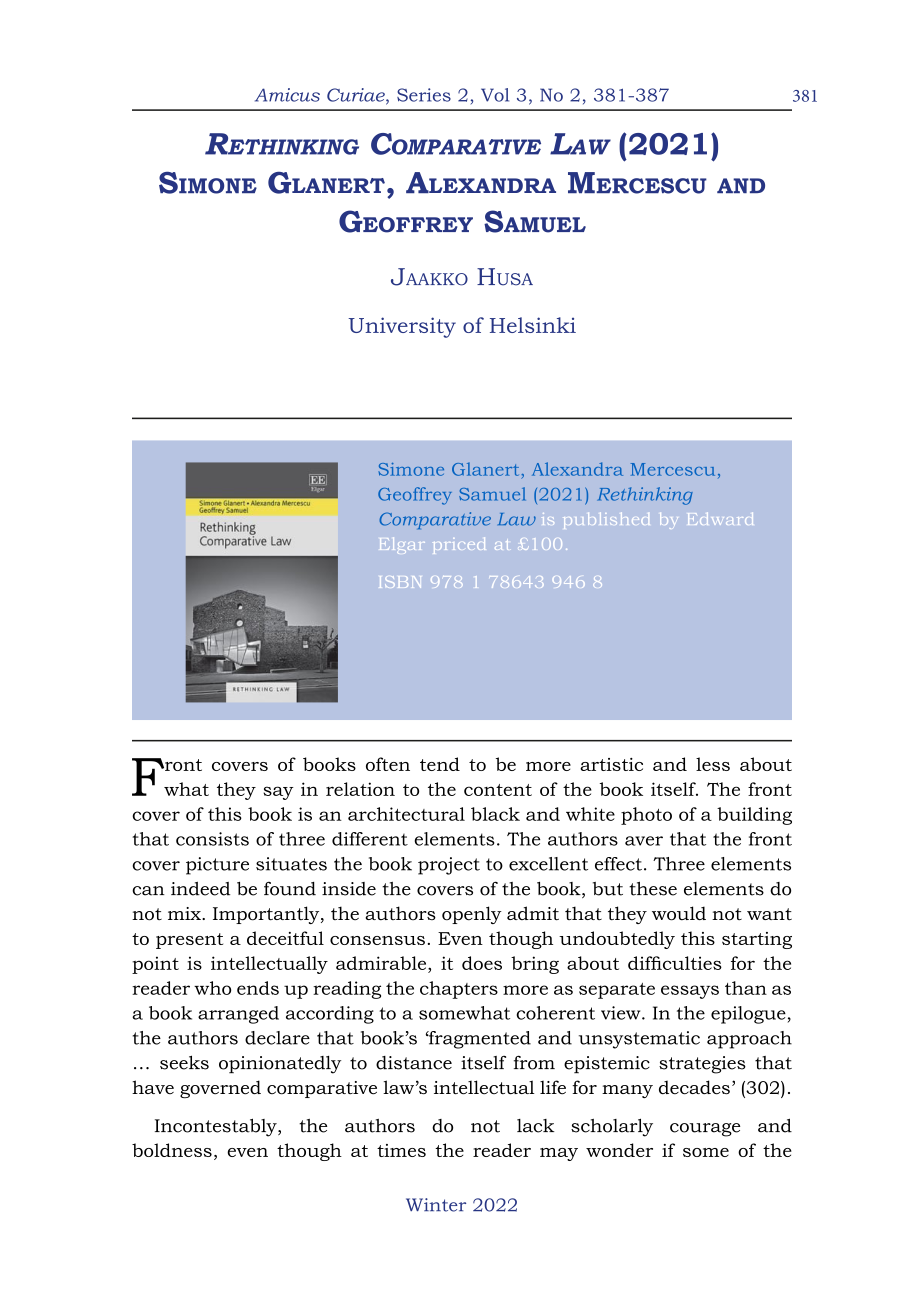 This image has height=1308, width=924. I want to click on less, so click(713, 764).
